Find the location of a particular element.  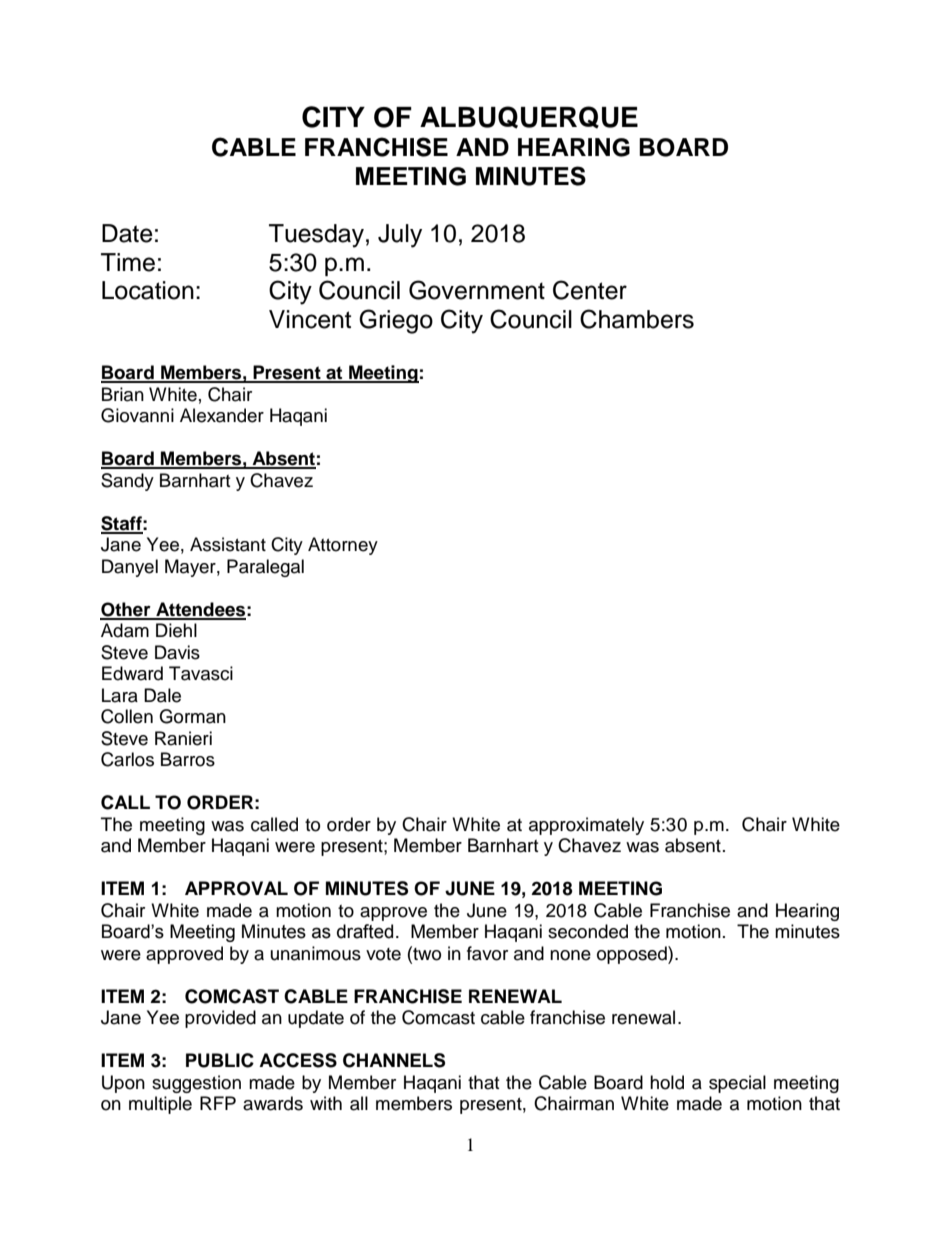

Gorman is located at coordinates (192, 716).
